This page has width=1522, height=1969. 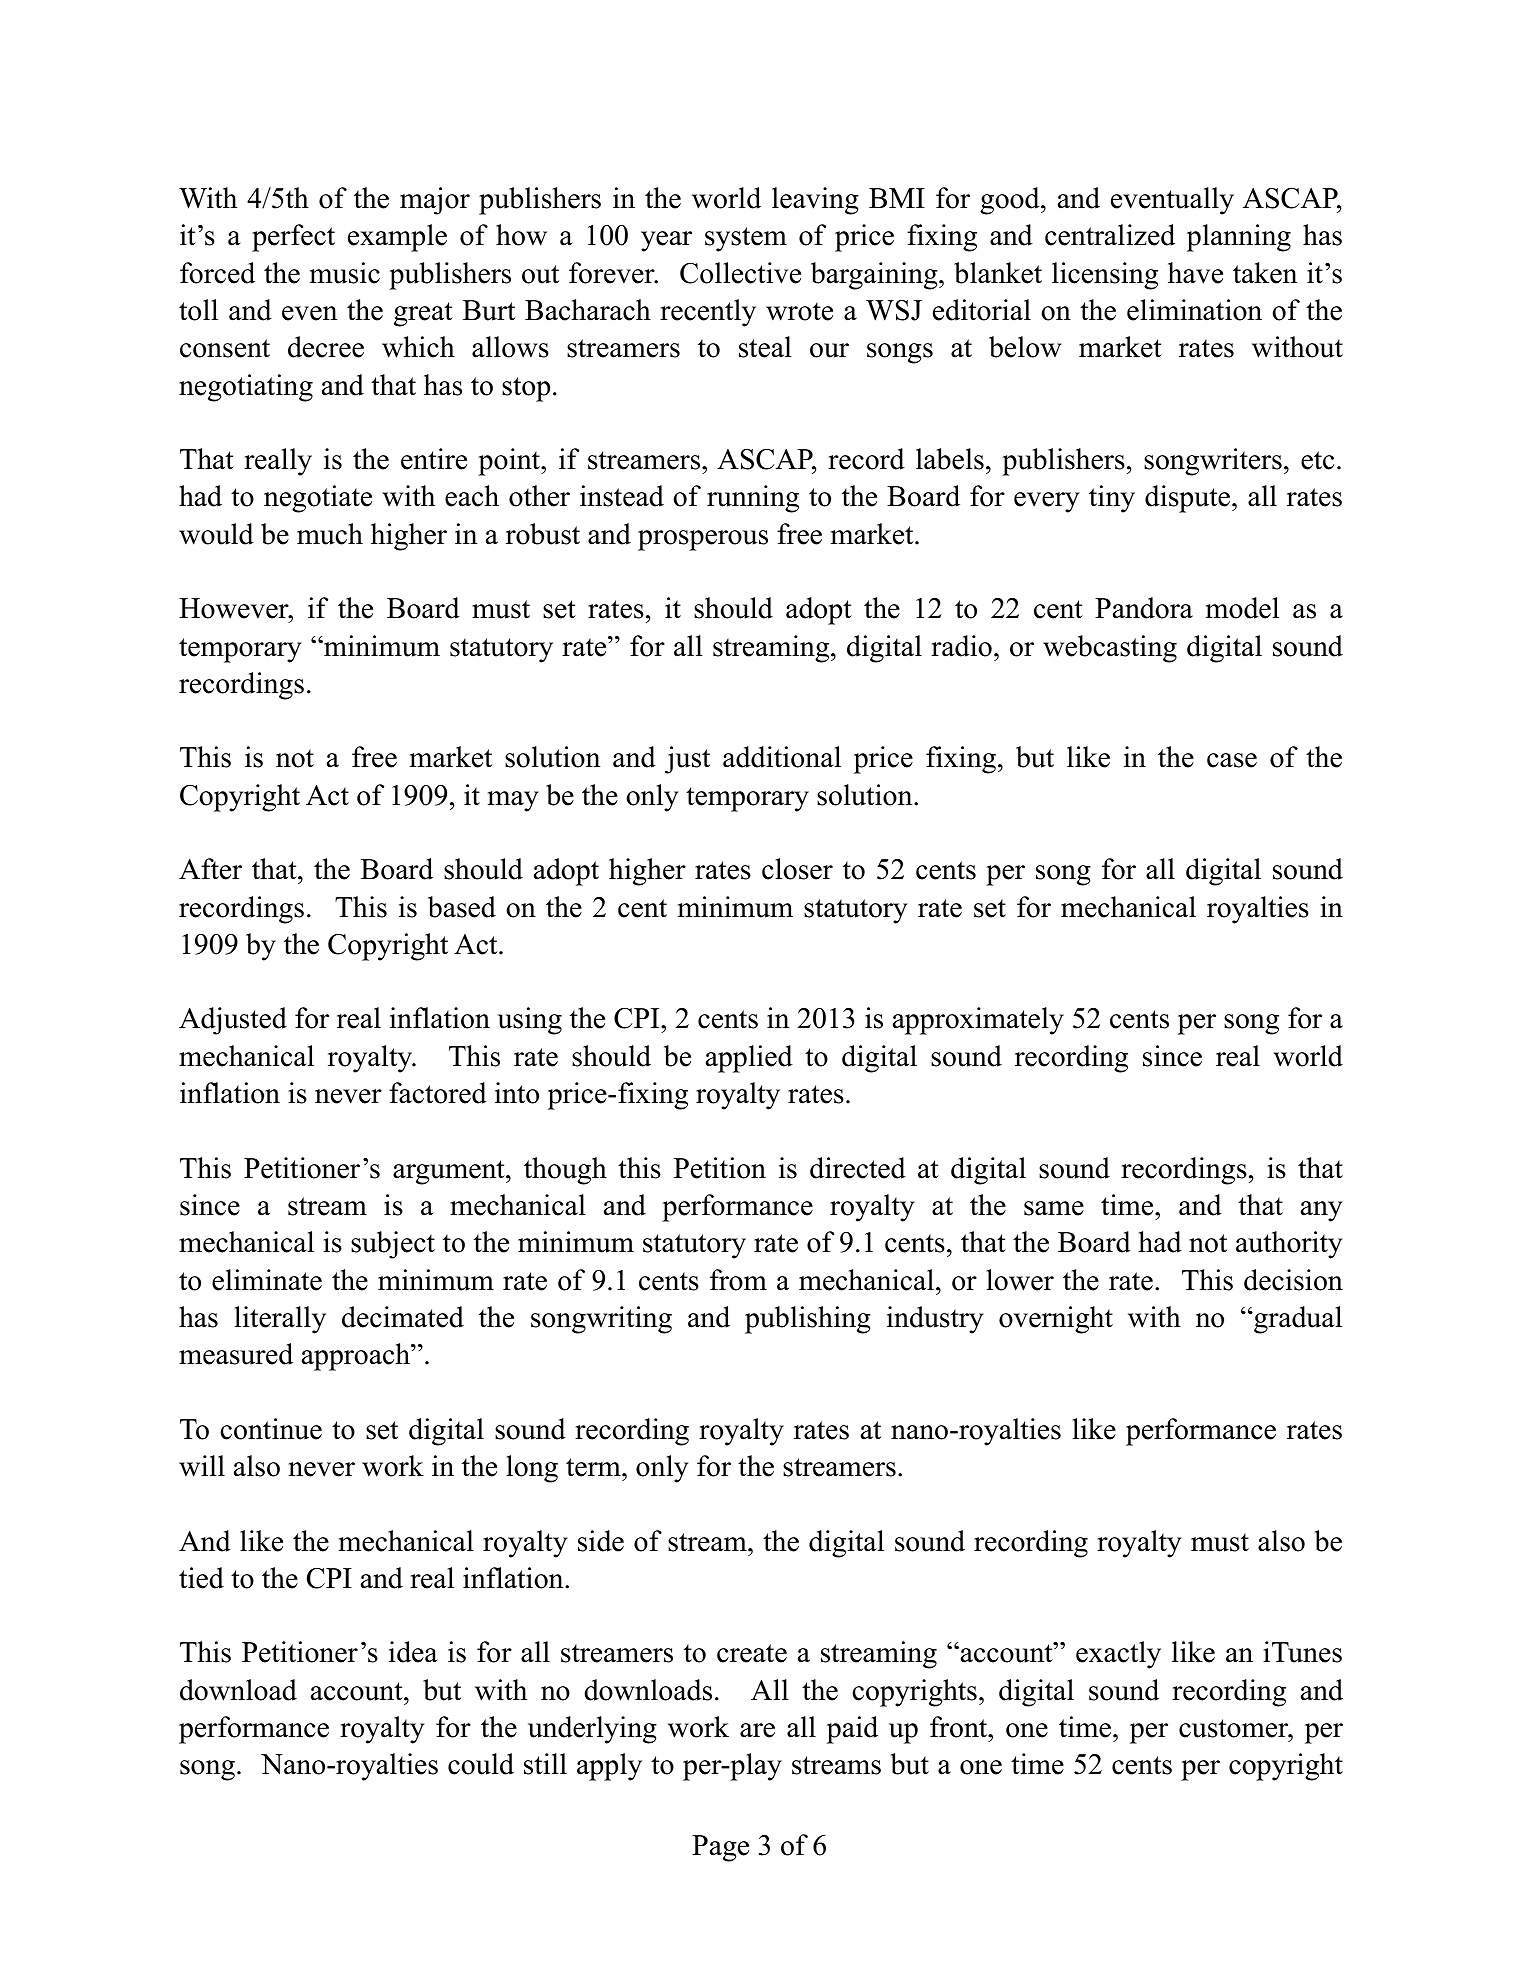 What do you see at coordinates (1297, 1320) in the page?
I see `gradual` at bounding box center [1297, 1320].
